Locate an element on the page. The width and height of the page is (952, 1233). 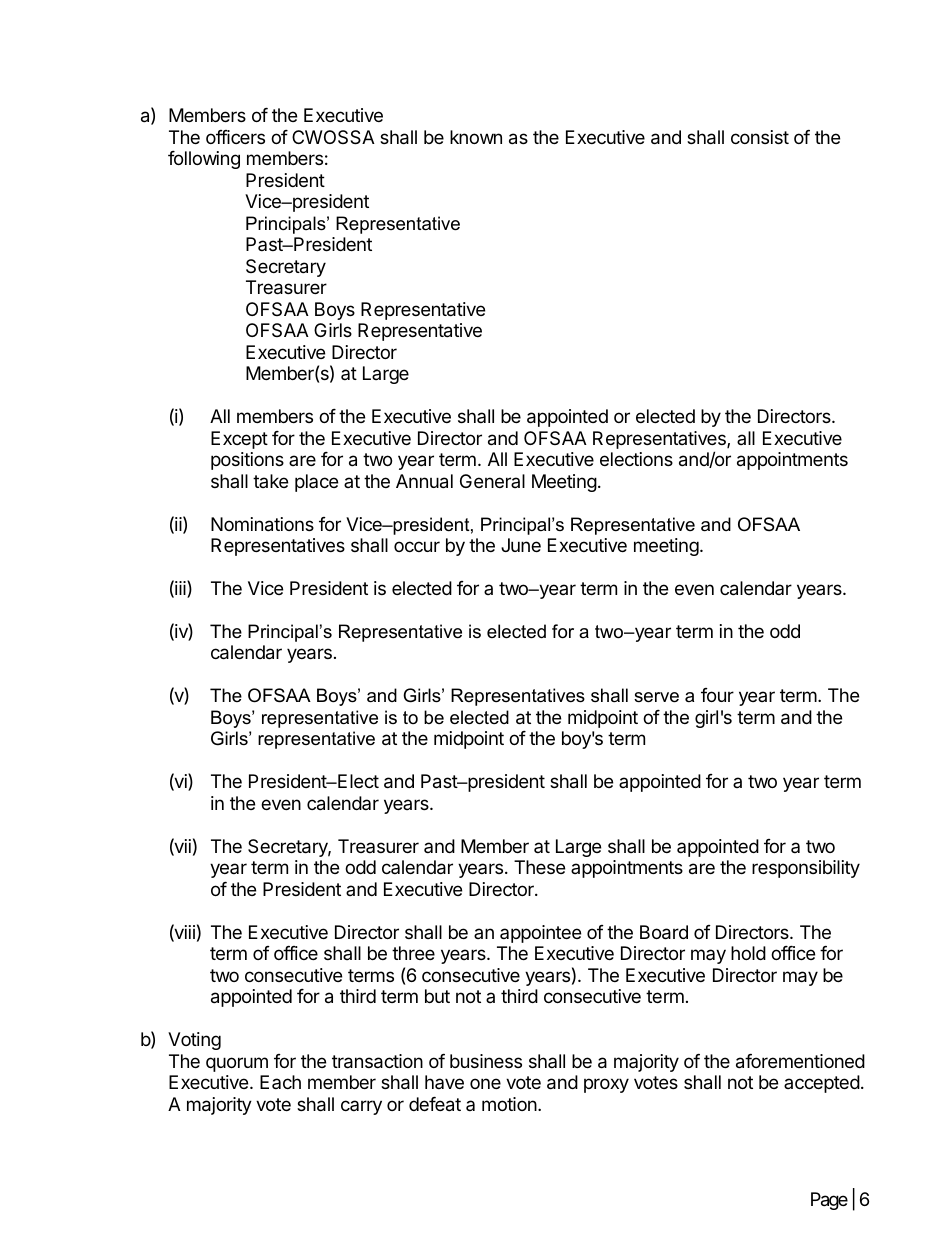
three is located at coordinates (413, 953).
